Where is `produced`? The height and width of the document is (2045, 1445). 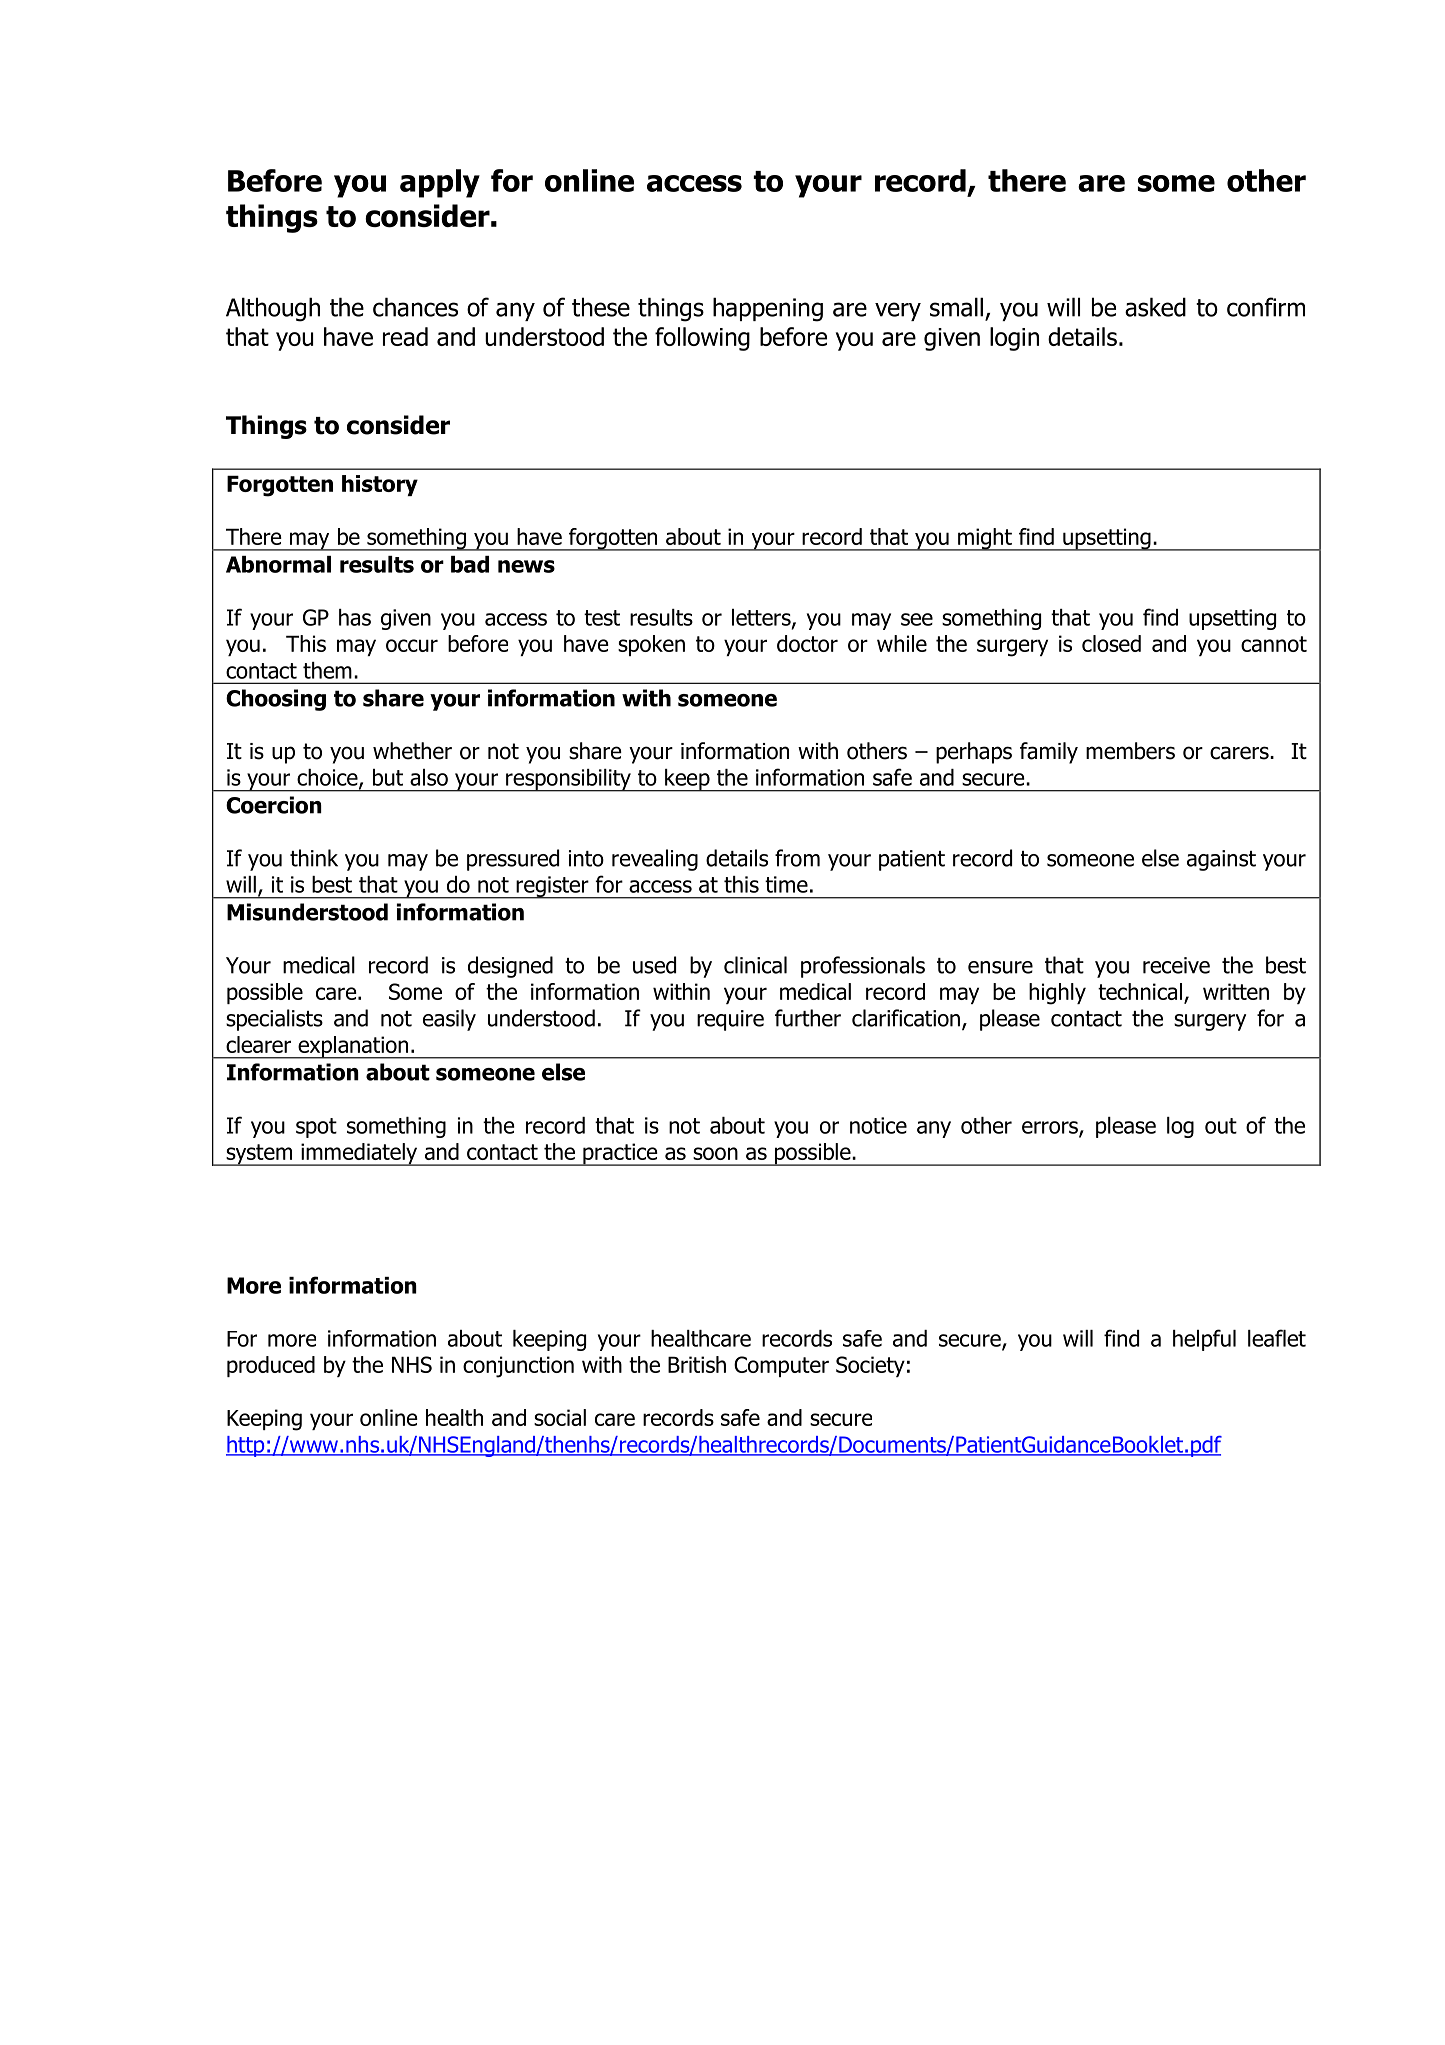 produced is located at coordinates (271, 1366).
